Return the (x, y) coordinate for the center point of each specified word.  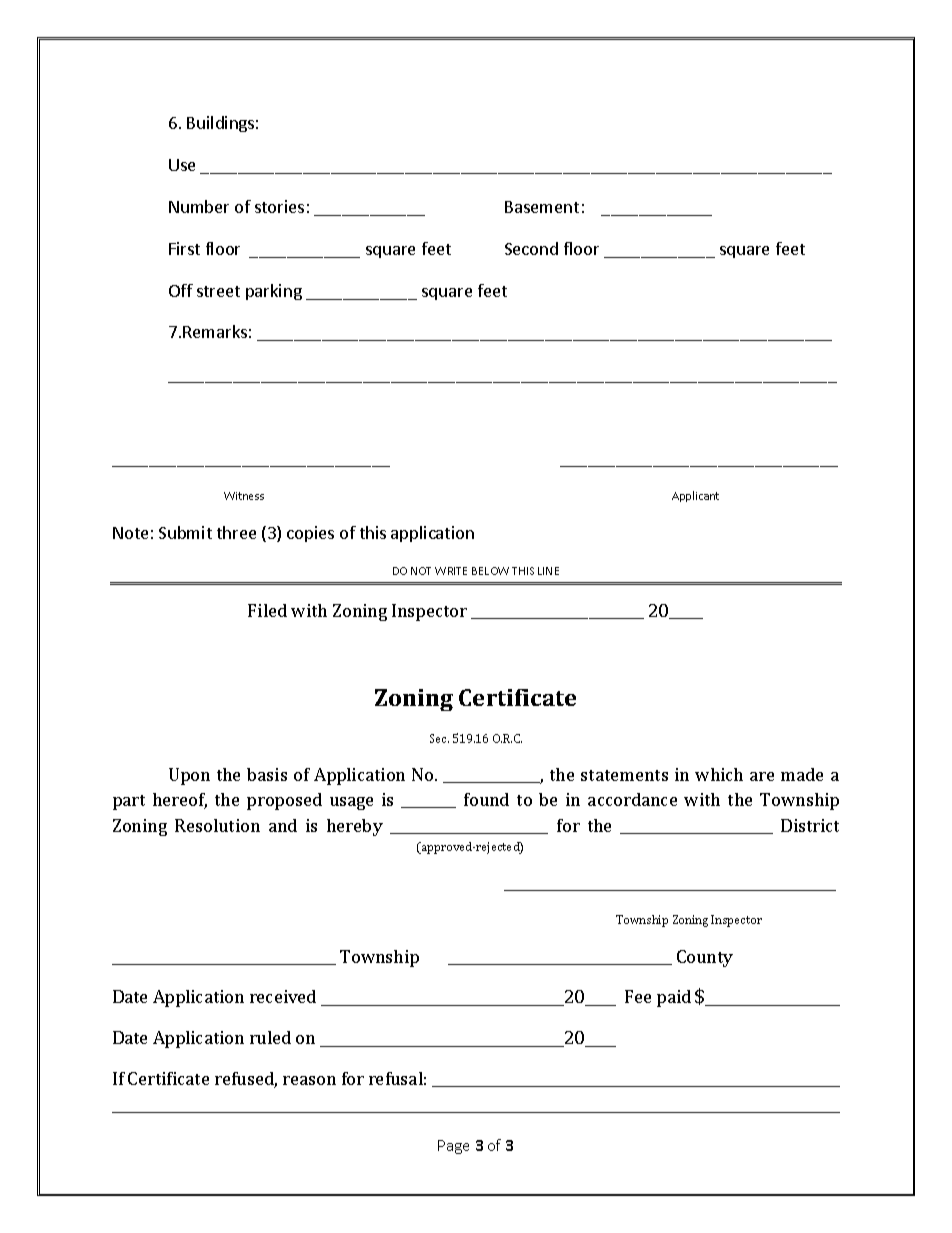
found (486, 799)
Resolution (217, 825)
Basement (542, 207)
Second (531, 248)
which (719, 774)
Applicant (695, 496)
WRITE (451, 571)
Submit (185, 532)
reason (309, 1080)
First (184, 248)
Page (453, 1147)
